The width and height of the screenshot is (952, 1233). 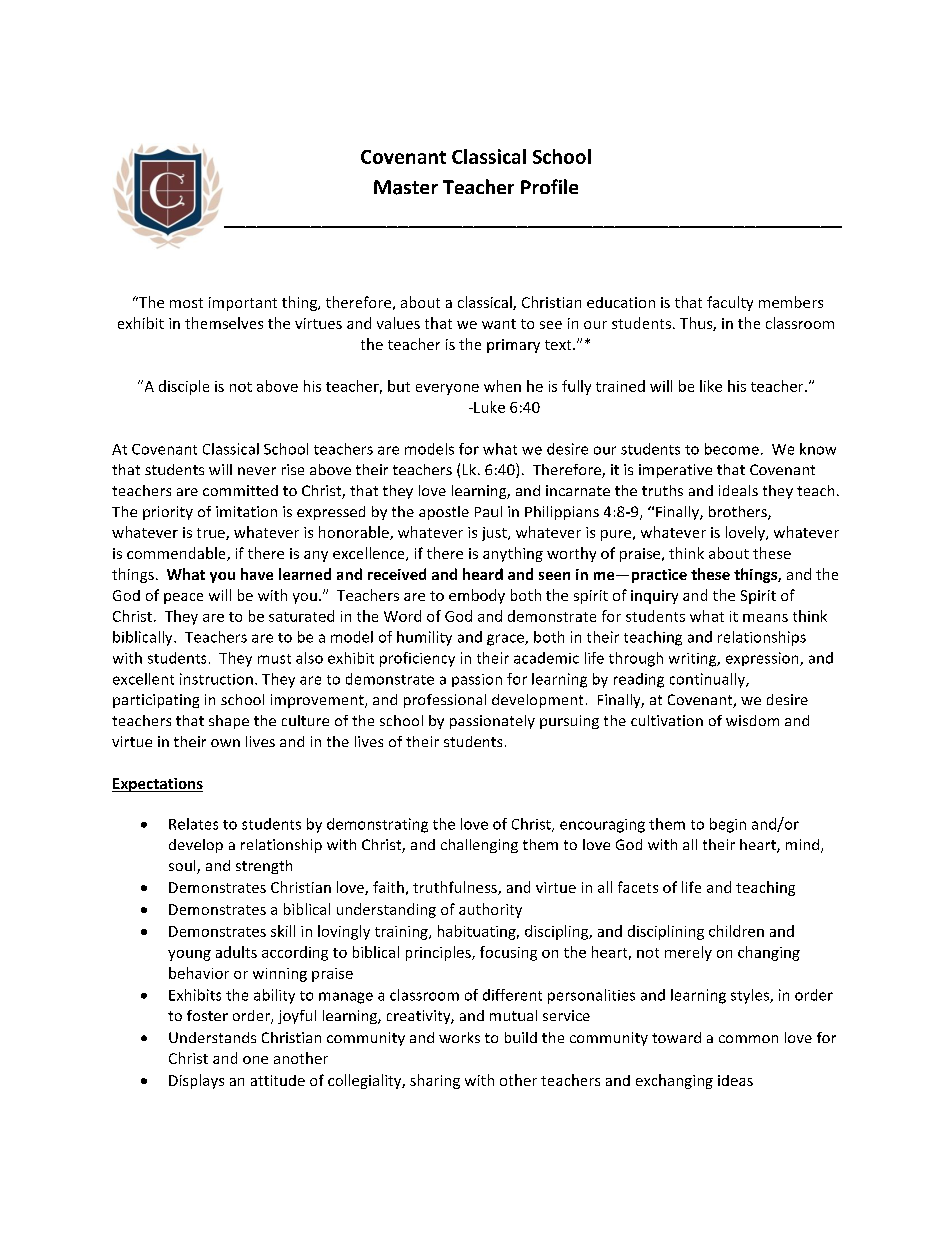 I want to click on important, so click(x=243, y=304).
